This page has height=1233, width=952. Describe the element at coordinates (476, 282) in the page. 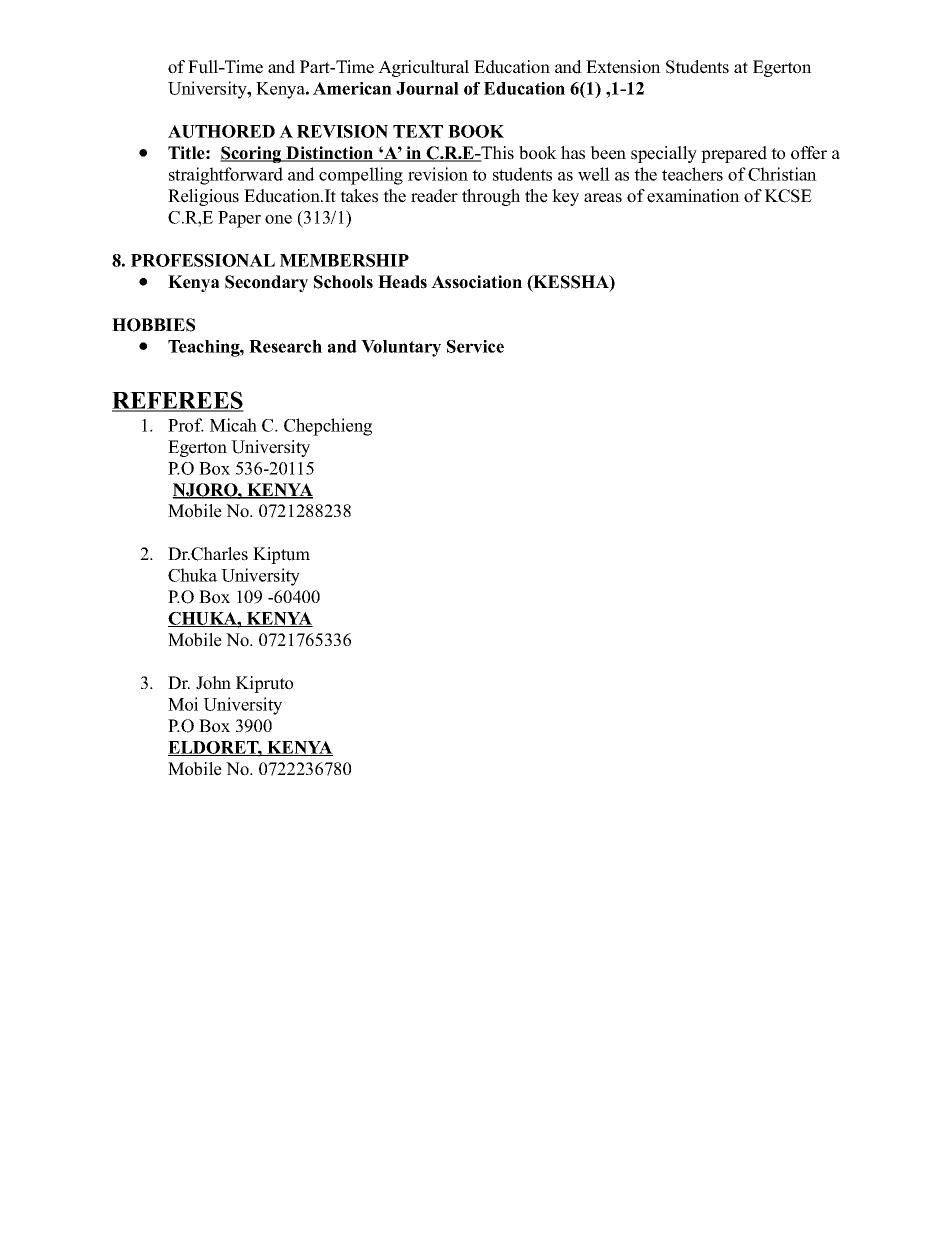

I see `Association` at that location.
